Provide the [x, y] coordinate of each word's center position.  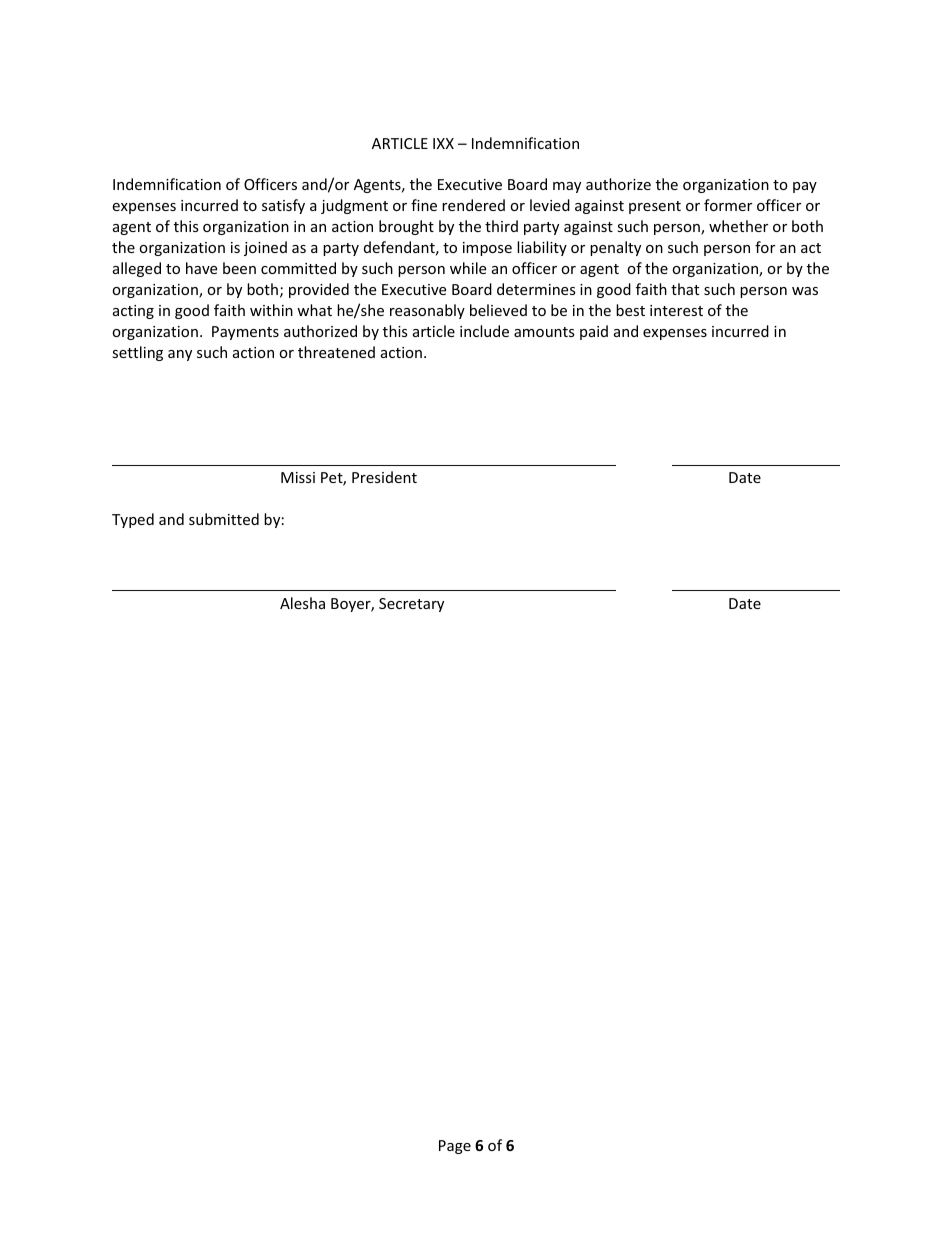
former [728, 205]
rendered [473, 205]
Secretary [411, 605]
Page [455, 1147]
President [384, 477]
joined [265, 248]
